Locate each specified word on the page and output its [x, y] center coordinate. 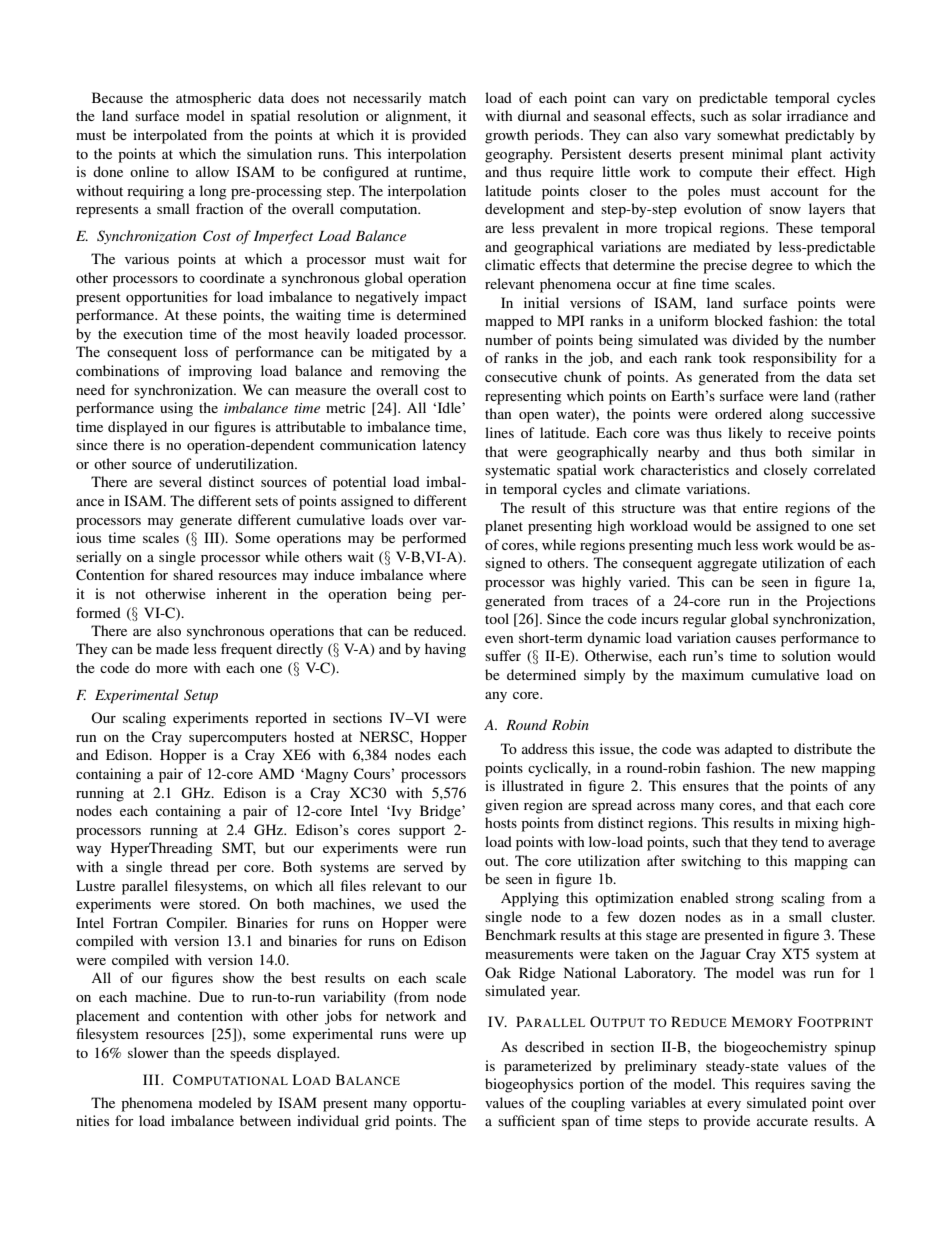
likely [745, 434]
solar [767, 115]
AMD [276, 773]
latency [444, 446]
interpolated [170, 136]
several [180, 481]
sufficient [526, 1120]
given [502, 806]
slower [148, 1052]
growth [507, 136]
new [803, 769]
